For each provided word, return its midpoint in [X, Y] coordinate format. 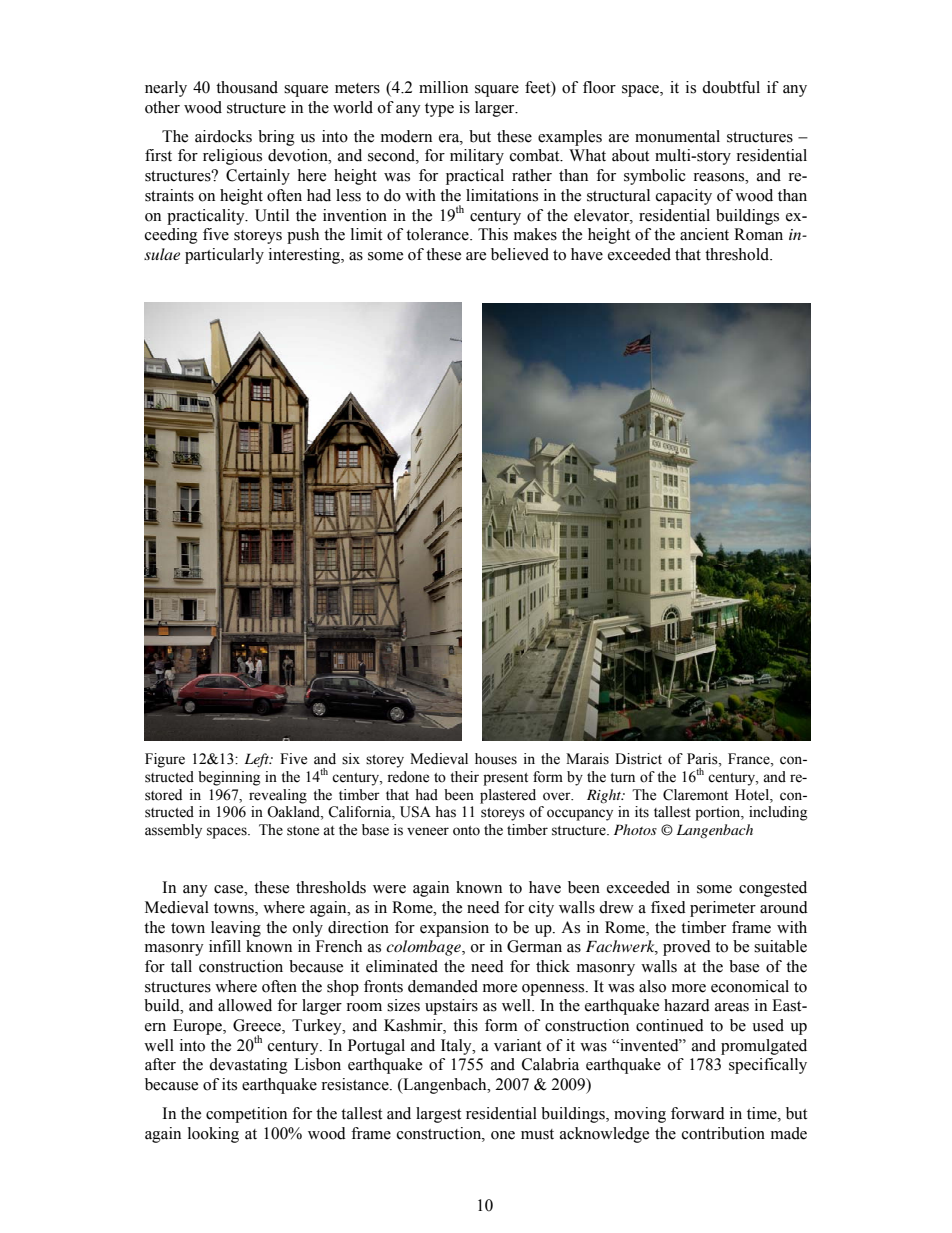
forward [698, 1113]
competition [246, 1115]
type [439, 110]
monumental [677, 136]
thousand [247, 87]
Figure [165, 760]
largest [438, 1115]
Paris [703, 759]
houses [496, 759]
